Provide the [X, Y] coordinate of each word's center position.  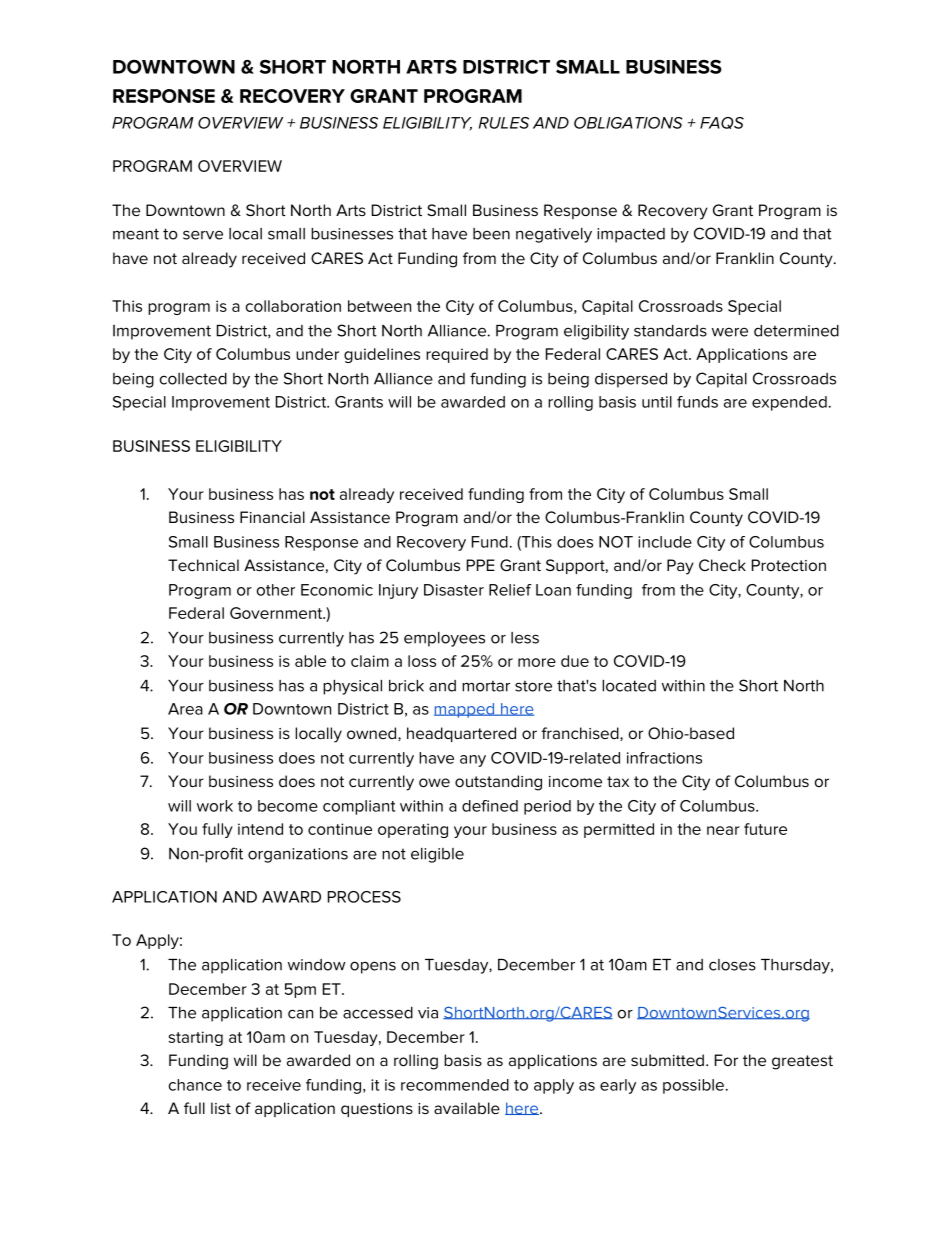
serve [203, 235]
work [215, 806]
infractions [664, 758]
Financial [272, 517]
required [457, 355]
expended [789, 403]
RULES [504, 123]
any [473, 761]
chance [195, 1085]
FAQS [722, 123]
